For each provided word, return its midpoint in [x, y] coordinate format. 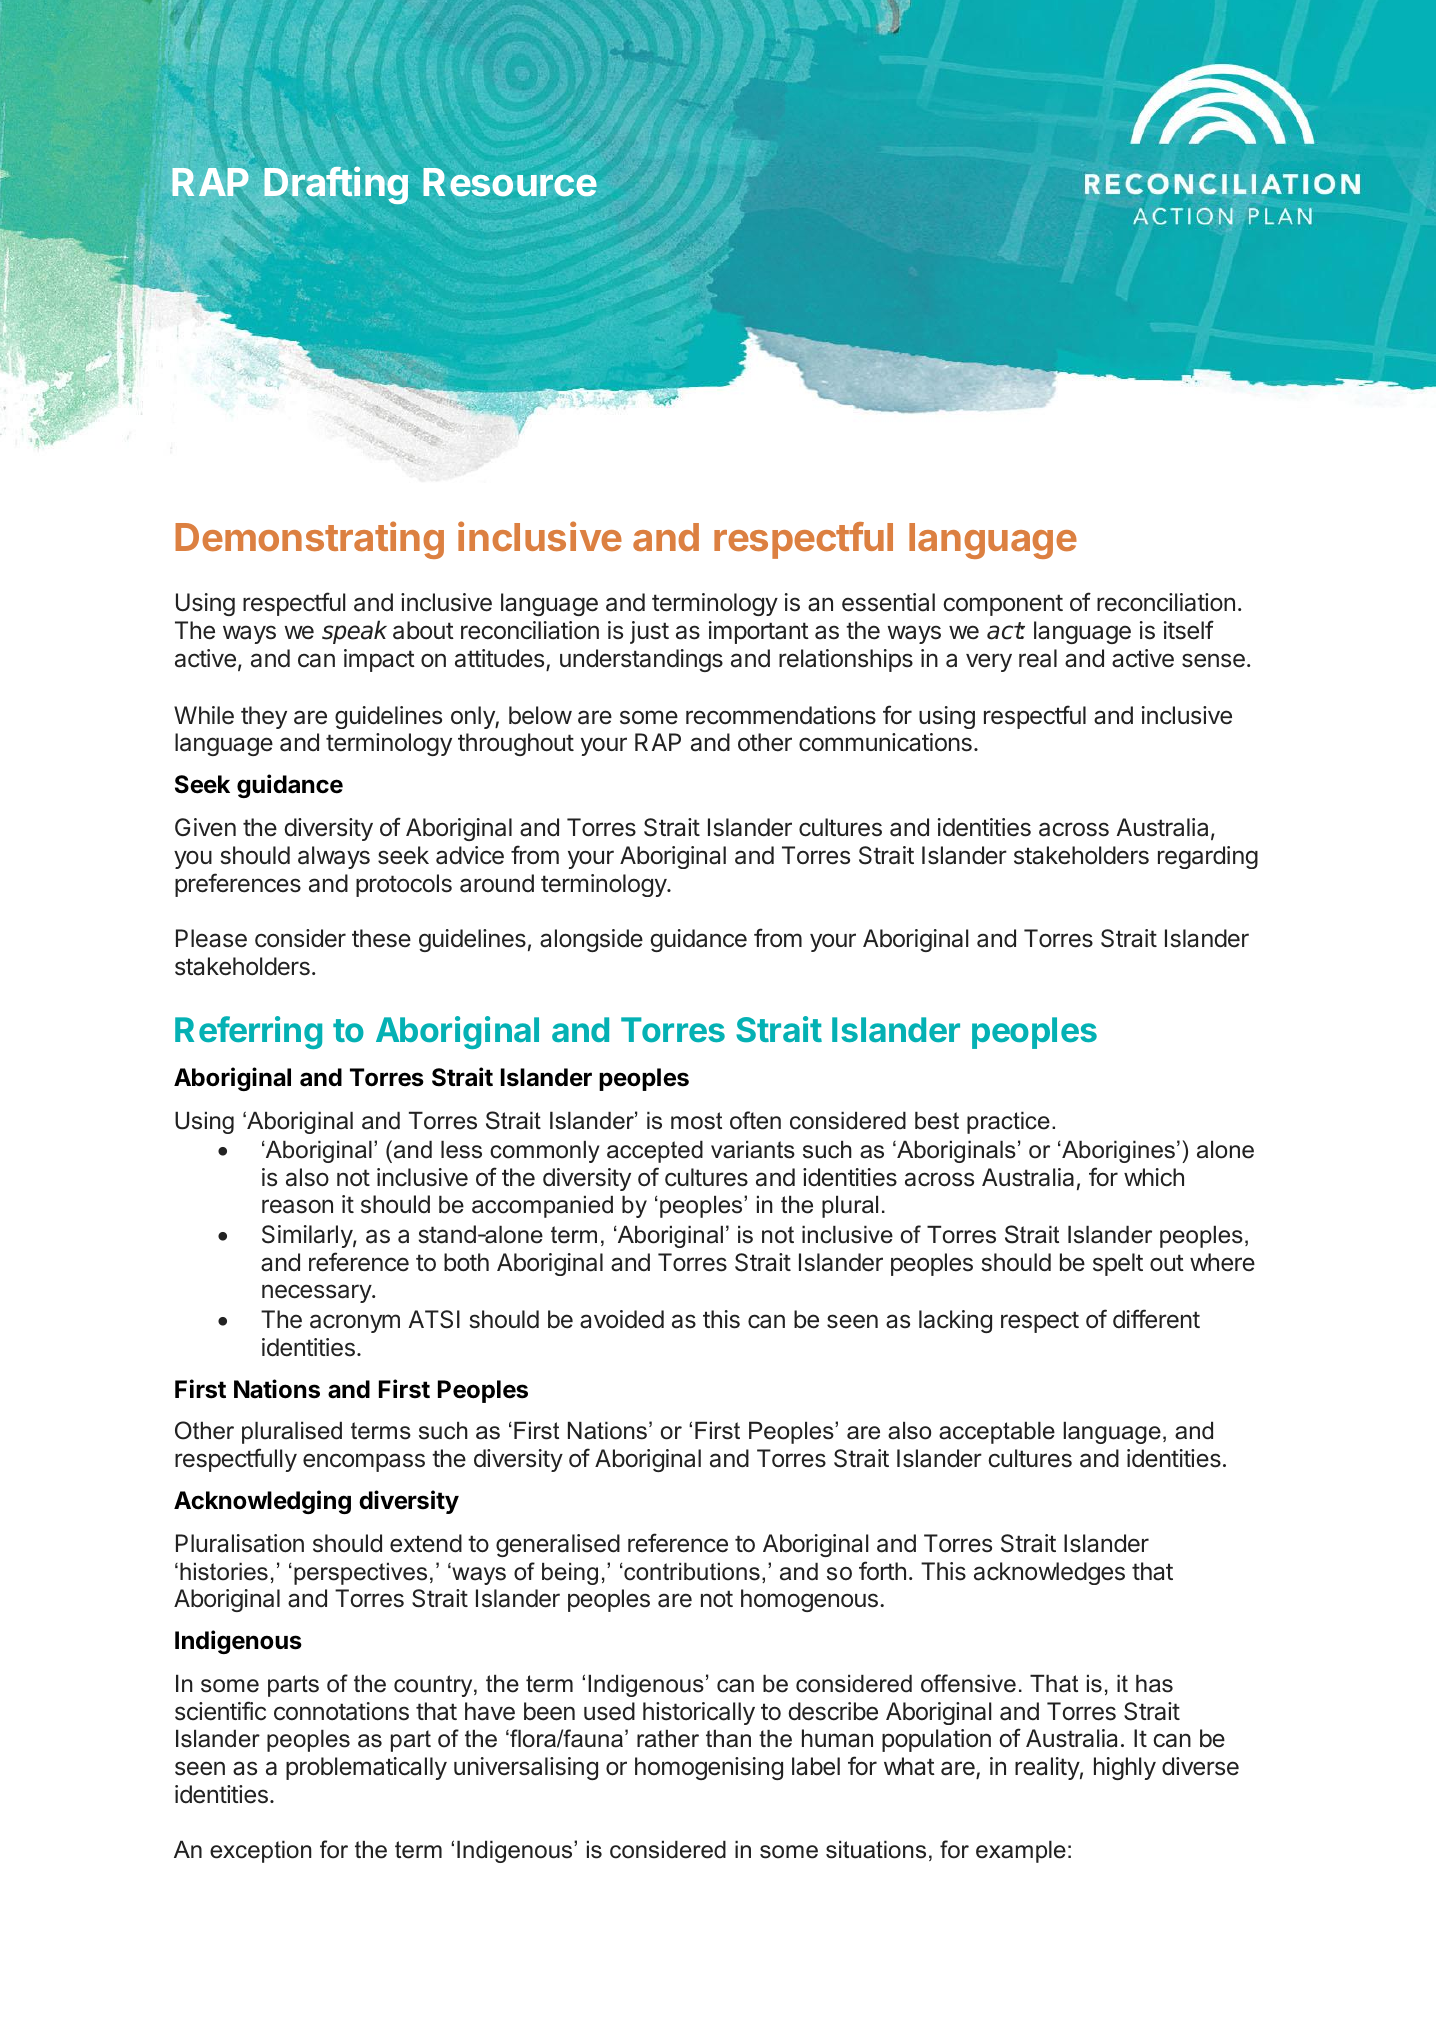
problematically [366, 1768]
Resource [510, 182]
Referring [248, 1032]
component [1003, 605]
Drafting [336, 185]
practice [1008, 1122]
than [728, 1738]
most [696, 1121]
